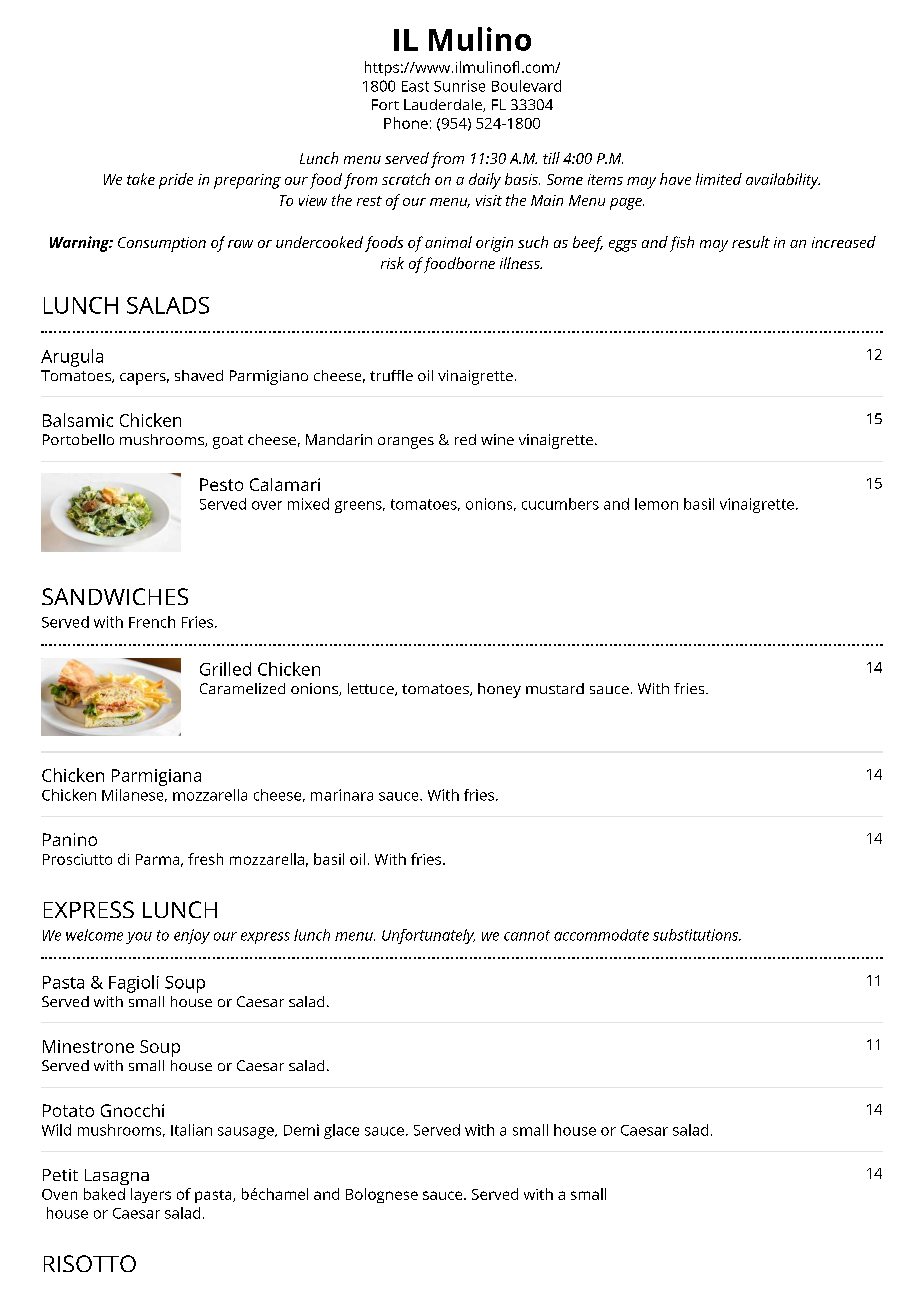 This image has height=1309, width=924. What do you see at coordinates (151, 1195) in the image?
I see `layers` at bounding box center [151, 1195].
